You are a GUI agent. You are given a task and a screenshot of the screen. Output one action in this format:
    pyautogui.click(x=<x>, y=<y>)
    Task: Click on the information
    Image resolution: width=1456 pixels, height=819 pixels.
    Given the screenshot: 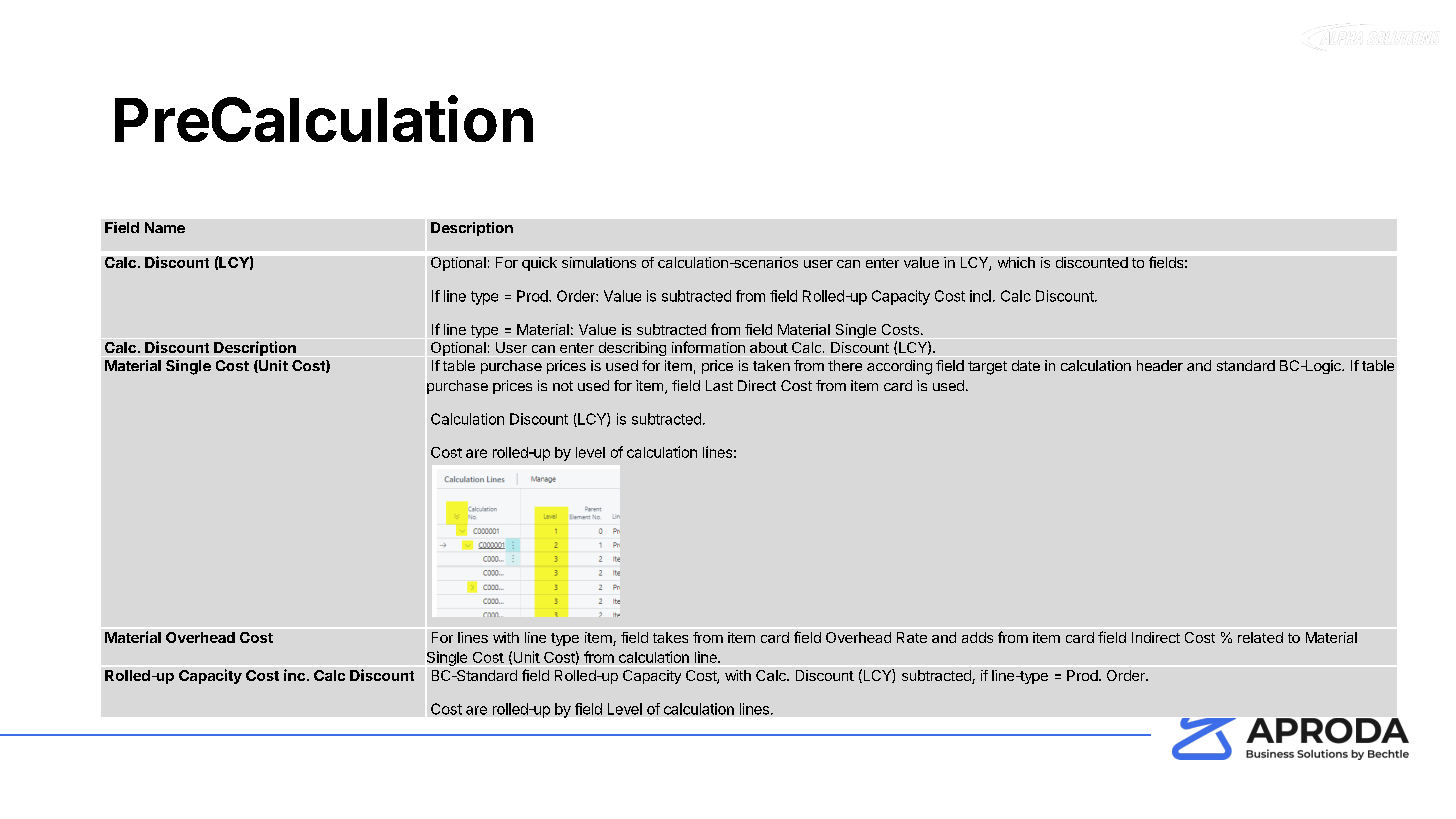 What is the action you would take?
    pyautogui.click(x=708, y=347)
